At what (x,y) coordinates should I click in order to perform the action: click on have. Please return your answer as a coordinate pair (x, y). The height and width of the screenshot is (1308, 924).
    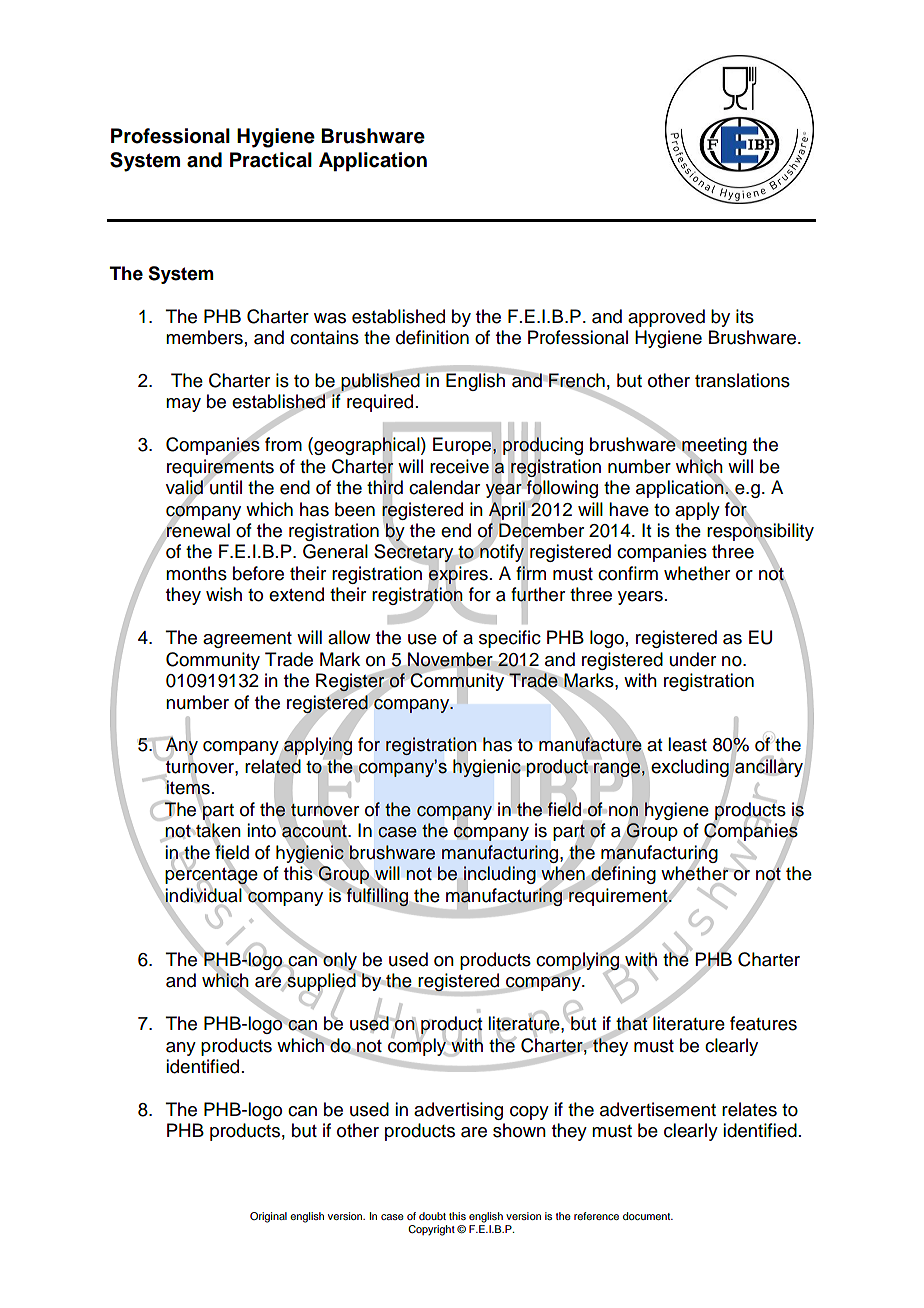
    Looking at the image, I should click on (629, 509).
